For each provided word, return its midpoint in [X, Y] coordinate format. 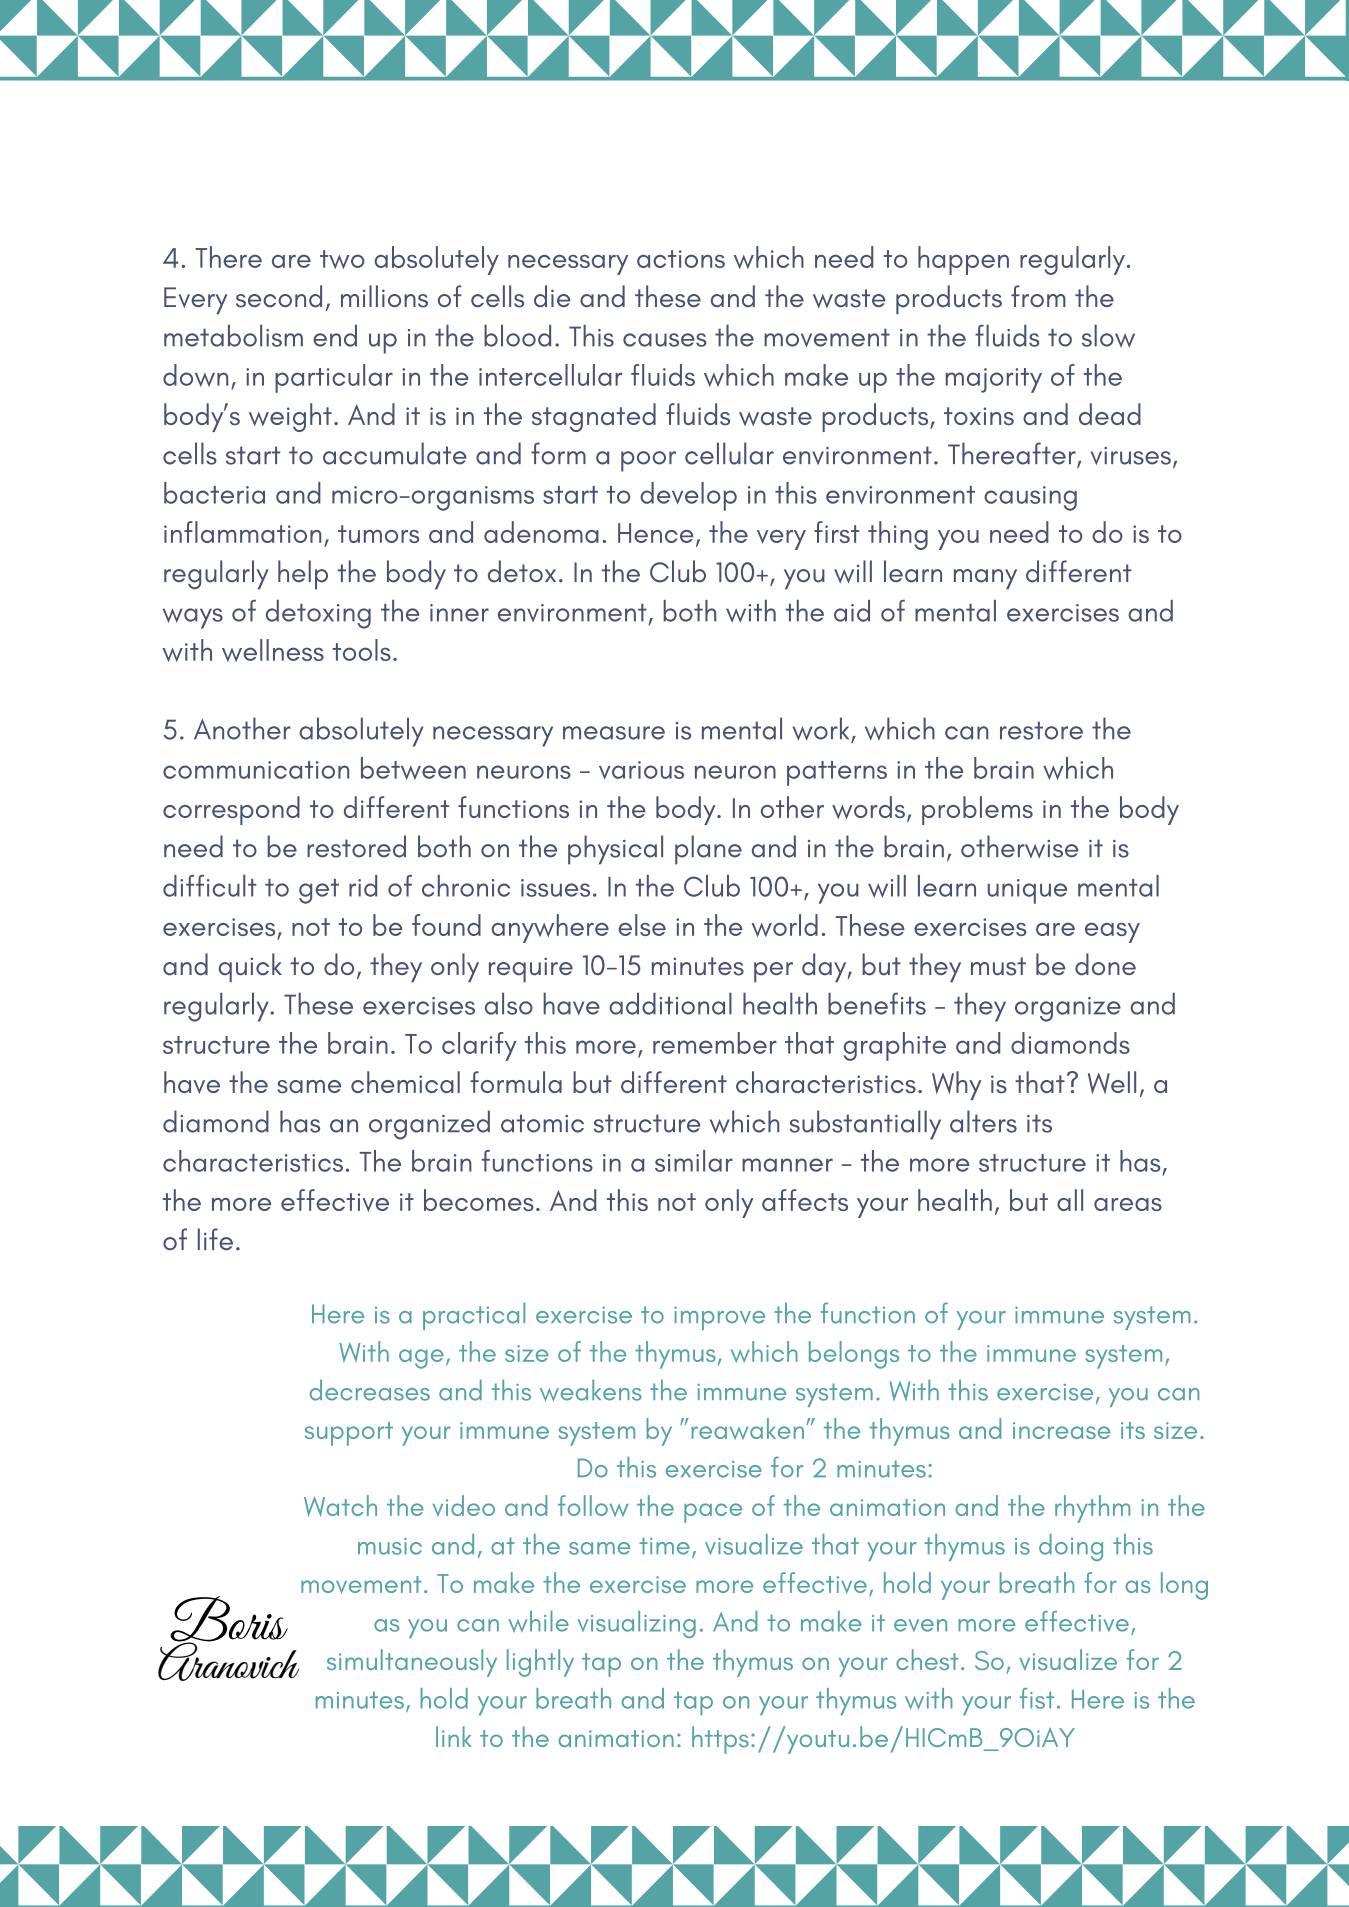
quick [250, 967]
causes [665, 340]
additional [670, 1004]
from [1038, 296]
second [279, 296]
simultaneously [412, 1663]
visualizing [637, 1624]
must [998, 966]
